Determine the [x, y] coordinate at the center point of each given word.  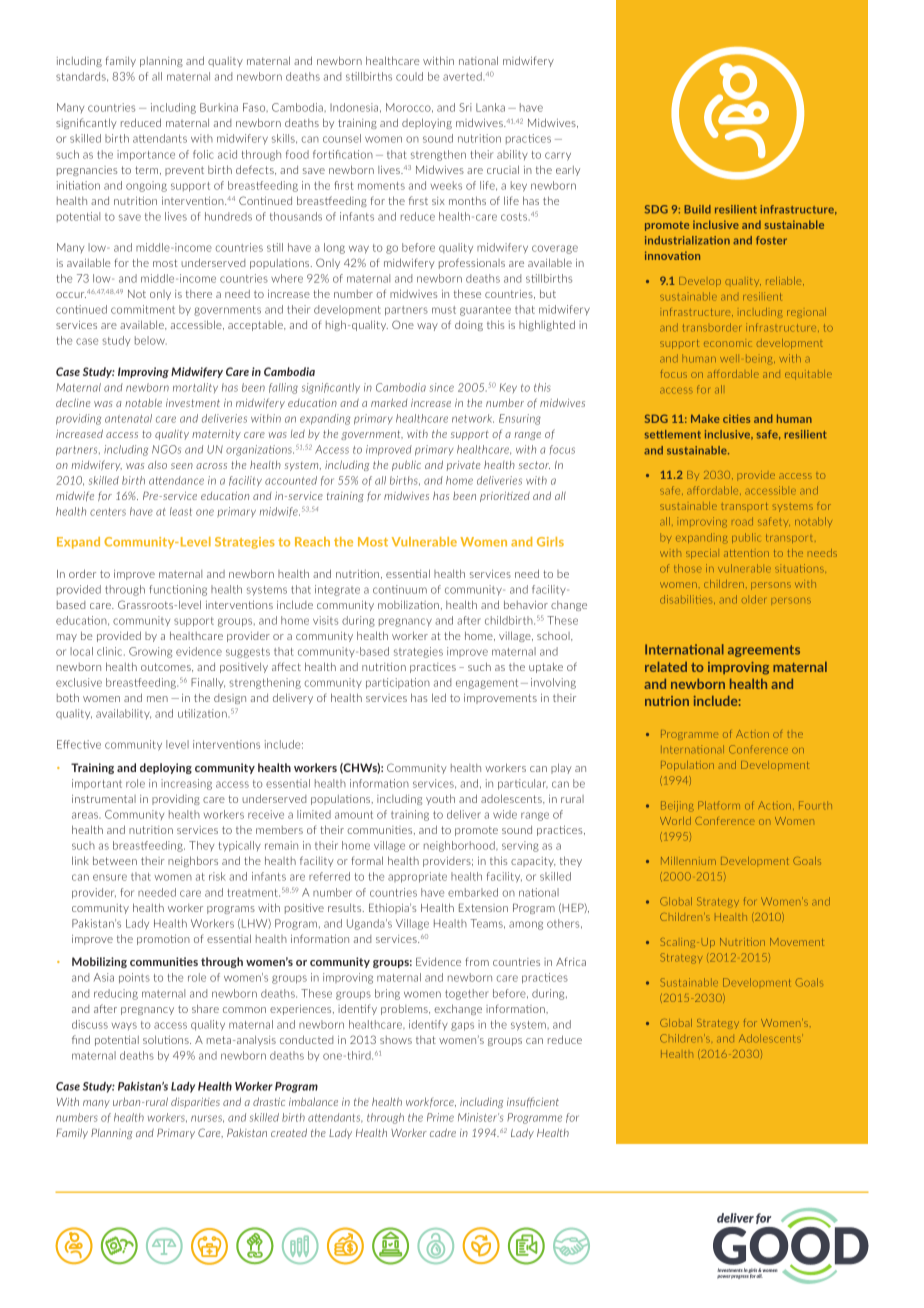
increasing [186, 784]
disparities [195, 1102]
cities [736, 418]
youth [440, 799]
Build [697, 209]
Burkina [219, 107]
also [157, 465]
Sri [465, 107]
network [473, 418]
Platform [719, 805]
